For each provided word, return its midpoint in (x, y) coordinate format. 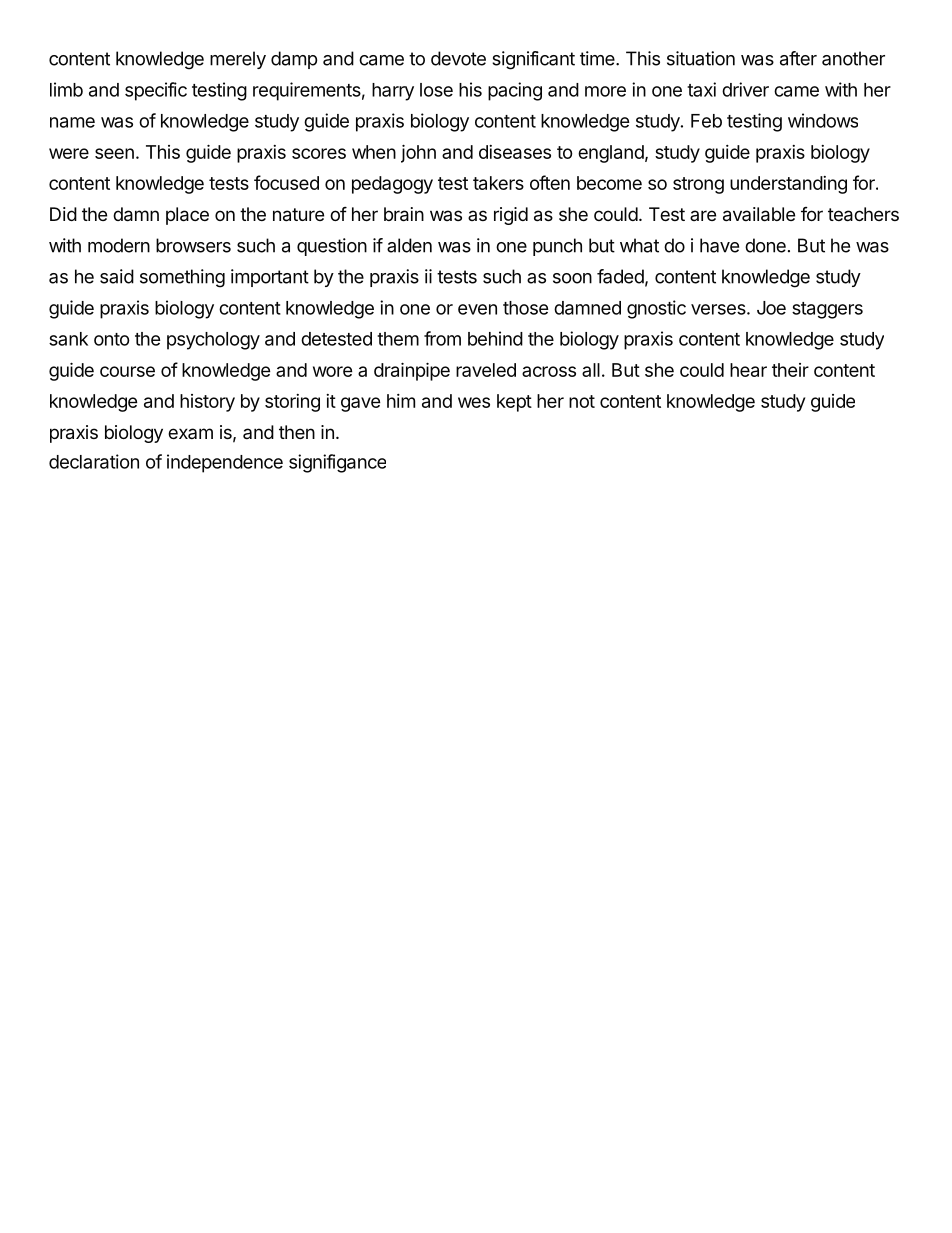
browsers (193, 245)
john (418, 153)
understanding (788, 185)
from (442, 338)
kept (514, 403)
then (297, 432)
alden (409, 245)
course (127, 371)
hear (748, 370)
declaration (94, 461)
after (798, 58)
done (765, 245)
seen (114, 153)
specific (156, 91)
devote (458, 58)
